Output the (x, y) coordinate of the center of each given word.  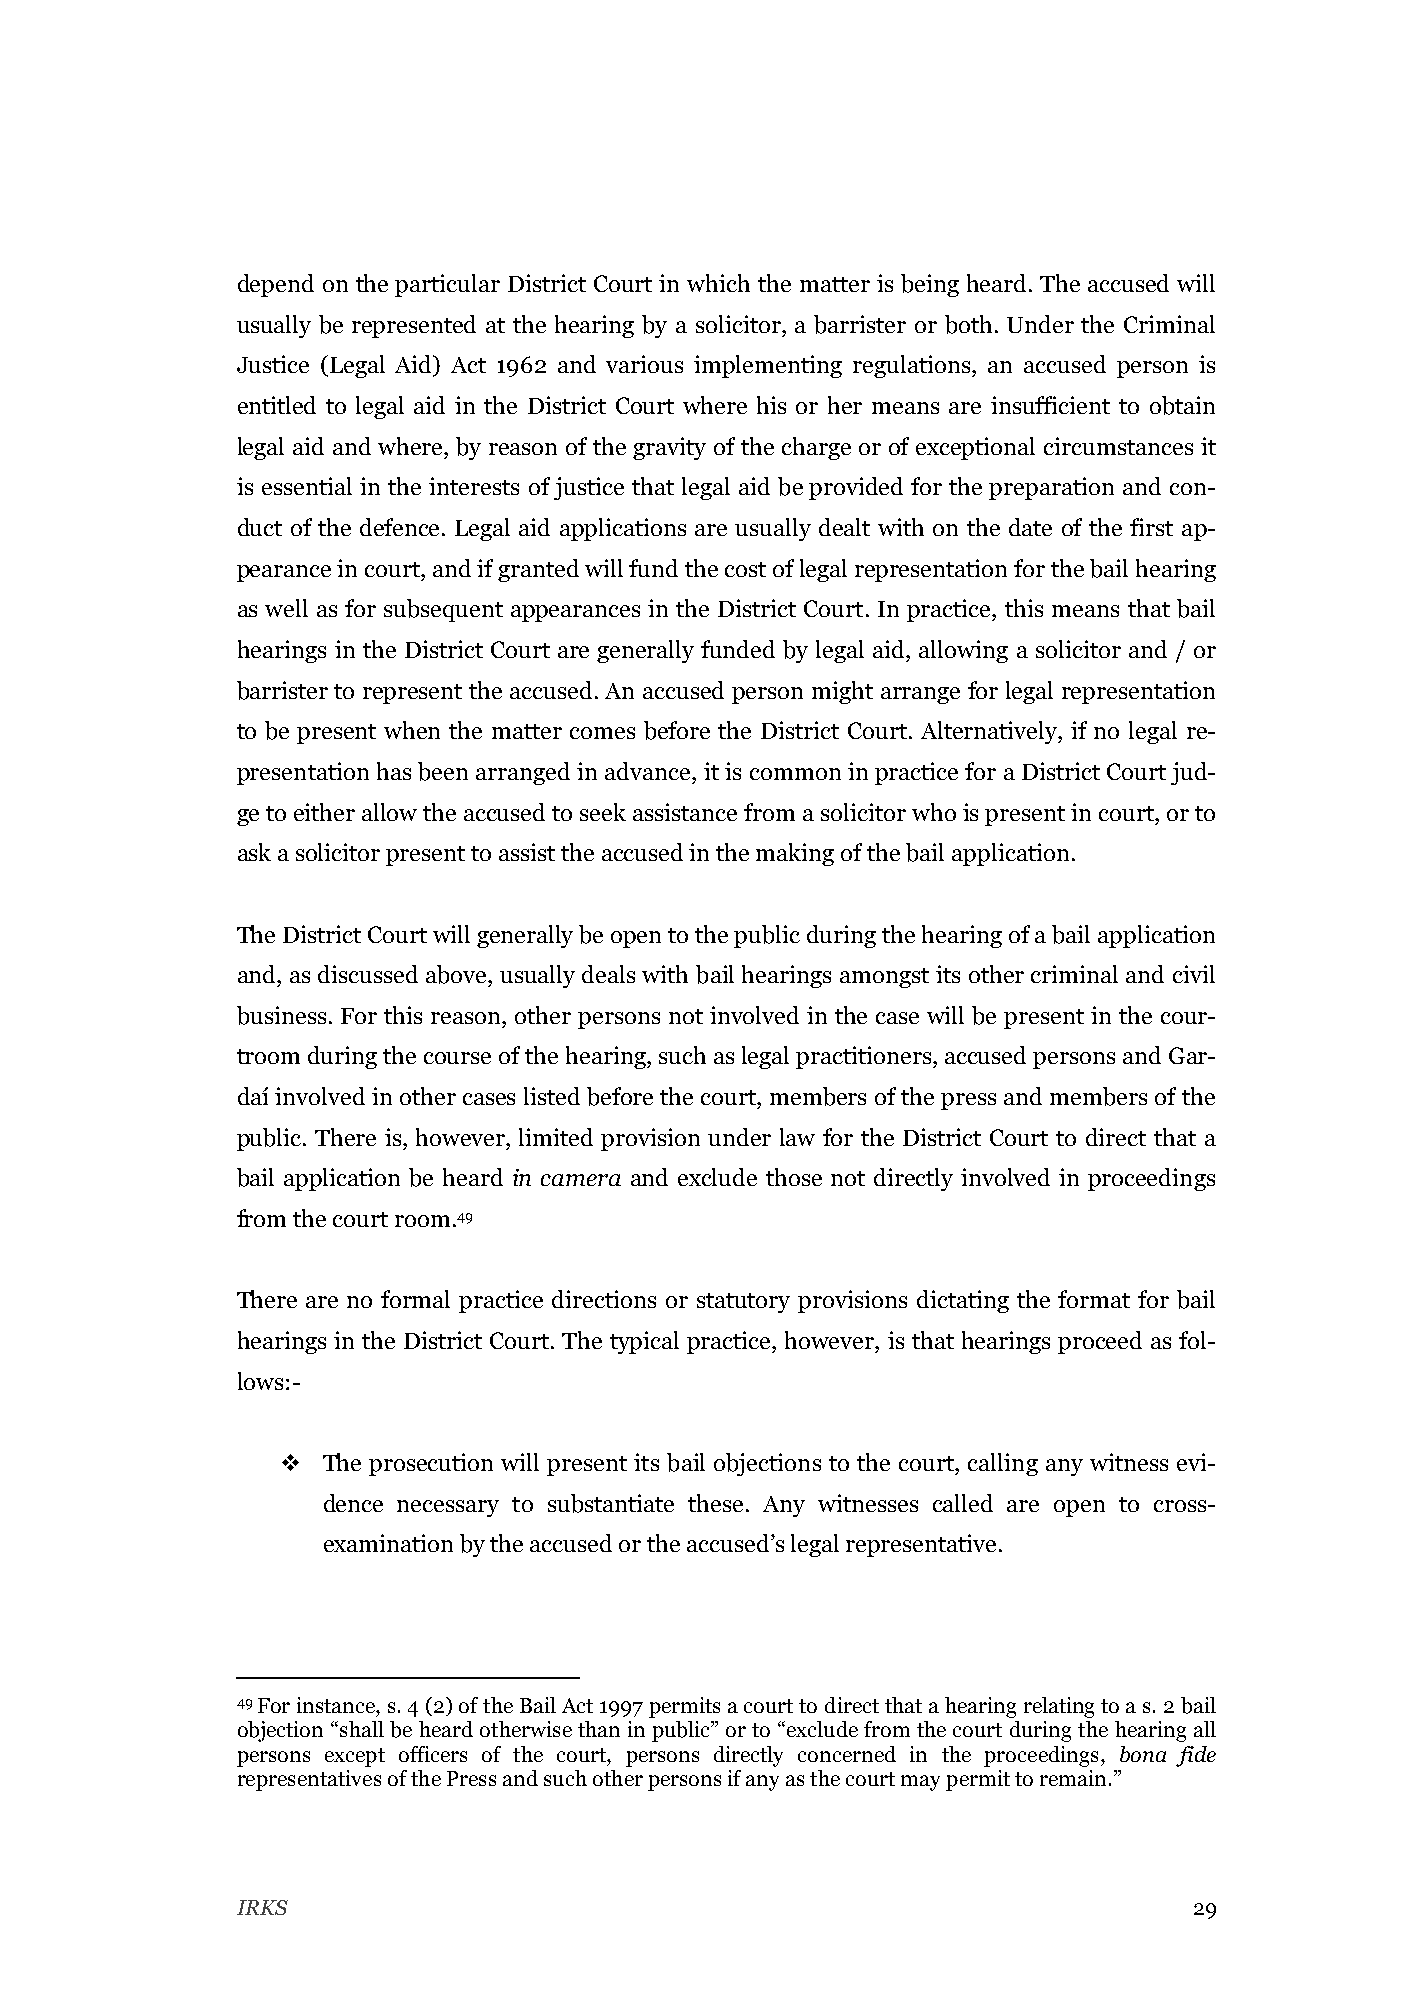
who (934, 812)
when (412, 730)
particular (447, 285)
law (797, 1137)
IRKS (262, 1907)
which (718, 283)
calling (1003, 1464)
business (281, 1015)
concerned (847, 1754)
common (795, 774)
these (715, 1503)
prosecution (431, 1464)
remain (1075, 1778)
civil (1194, 974)
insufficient (1050, 405)
